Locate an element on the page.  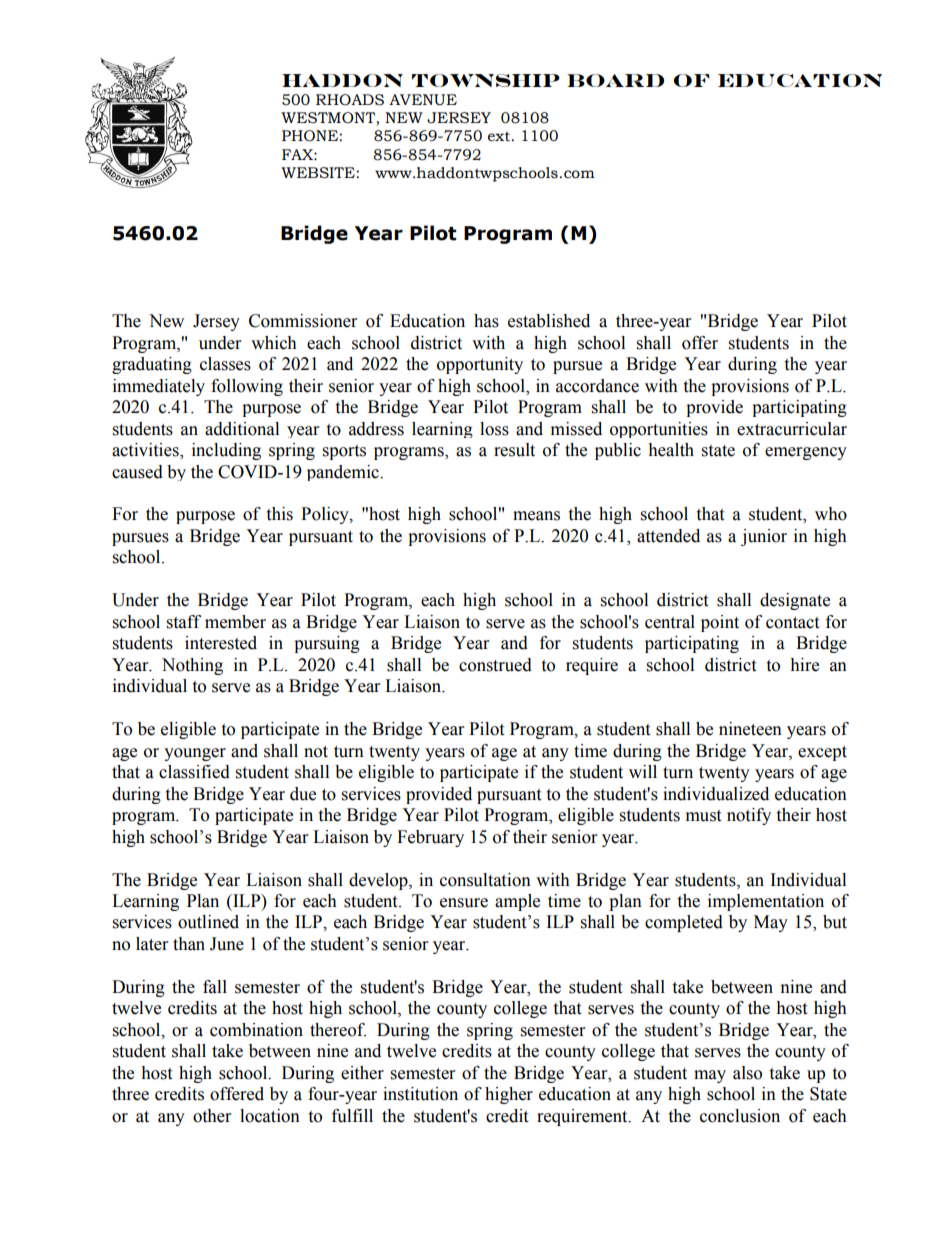
classified is located at coordinates (194, 772).
